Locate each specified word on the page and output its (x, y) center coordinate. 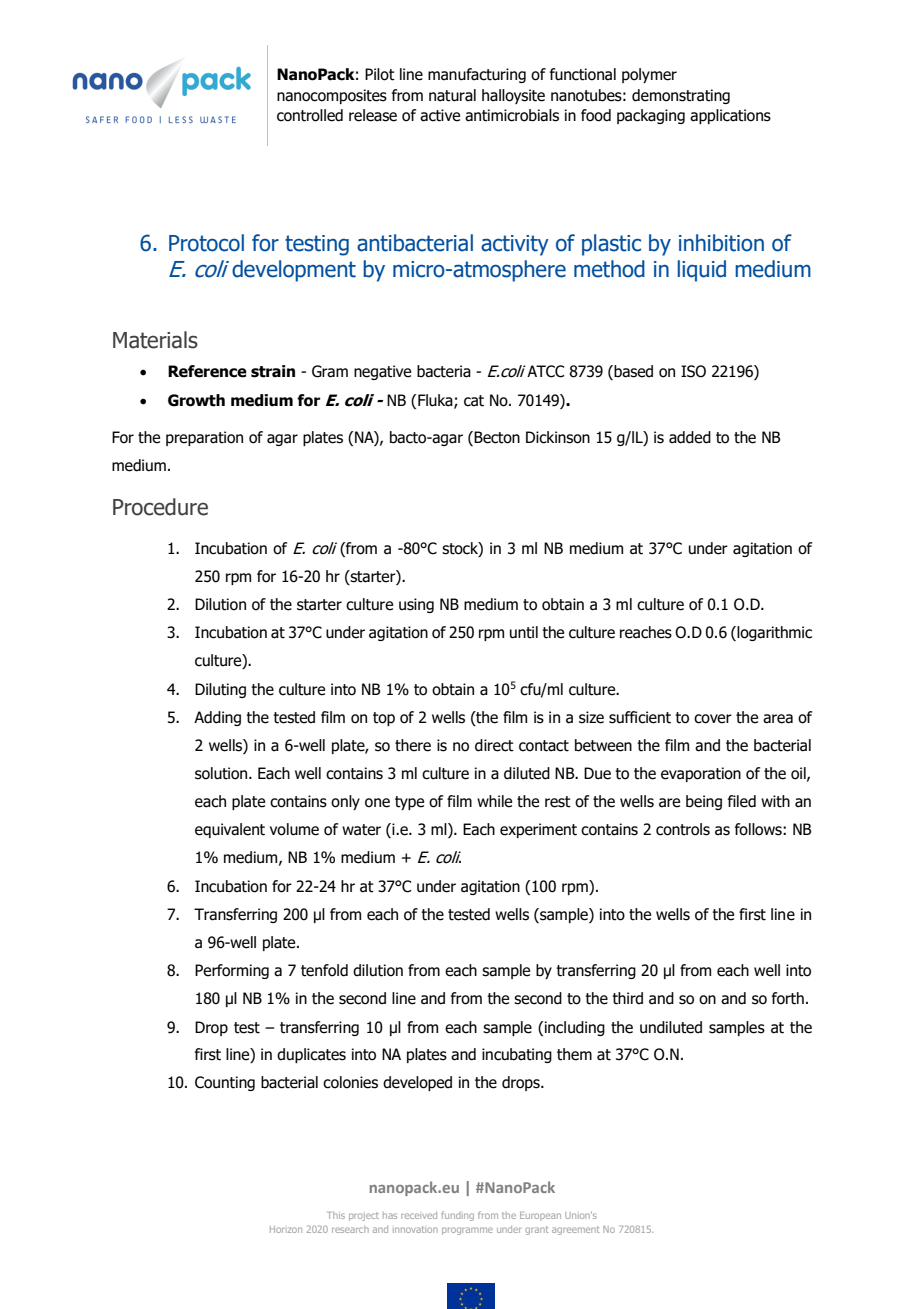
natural (452, 95)
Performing (232, 971)
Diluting (220, 690)
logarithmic (773, 633)
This (336, 1215)
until (524, 632)
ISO (693, 371)
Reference (207, 371)
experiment (538, 830)
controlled (310, 115)
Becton (496, 438)
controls (683, 829)
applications (730, 116)
